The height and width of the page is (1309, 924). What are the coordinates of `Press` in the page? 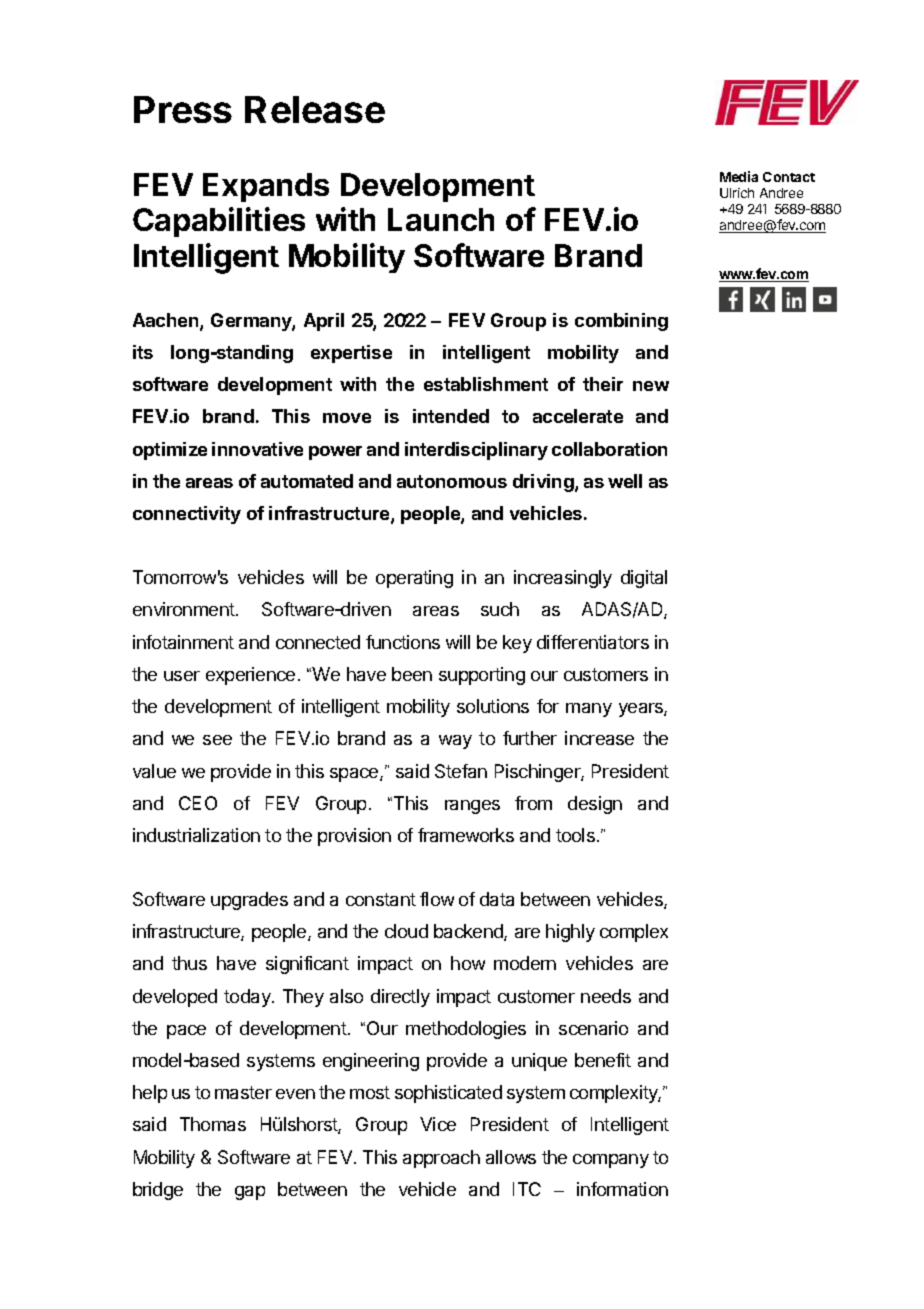 It's located at (183, 109).
